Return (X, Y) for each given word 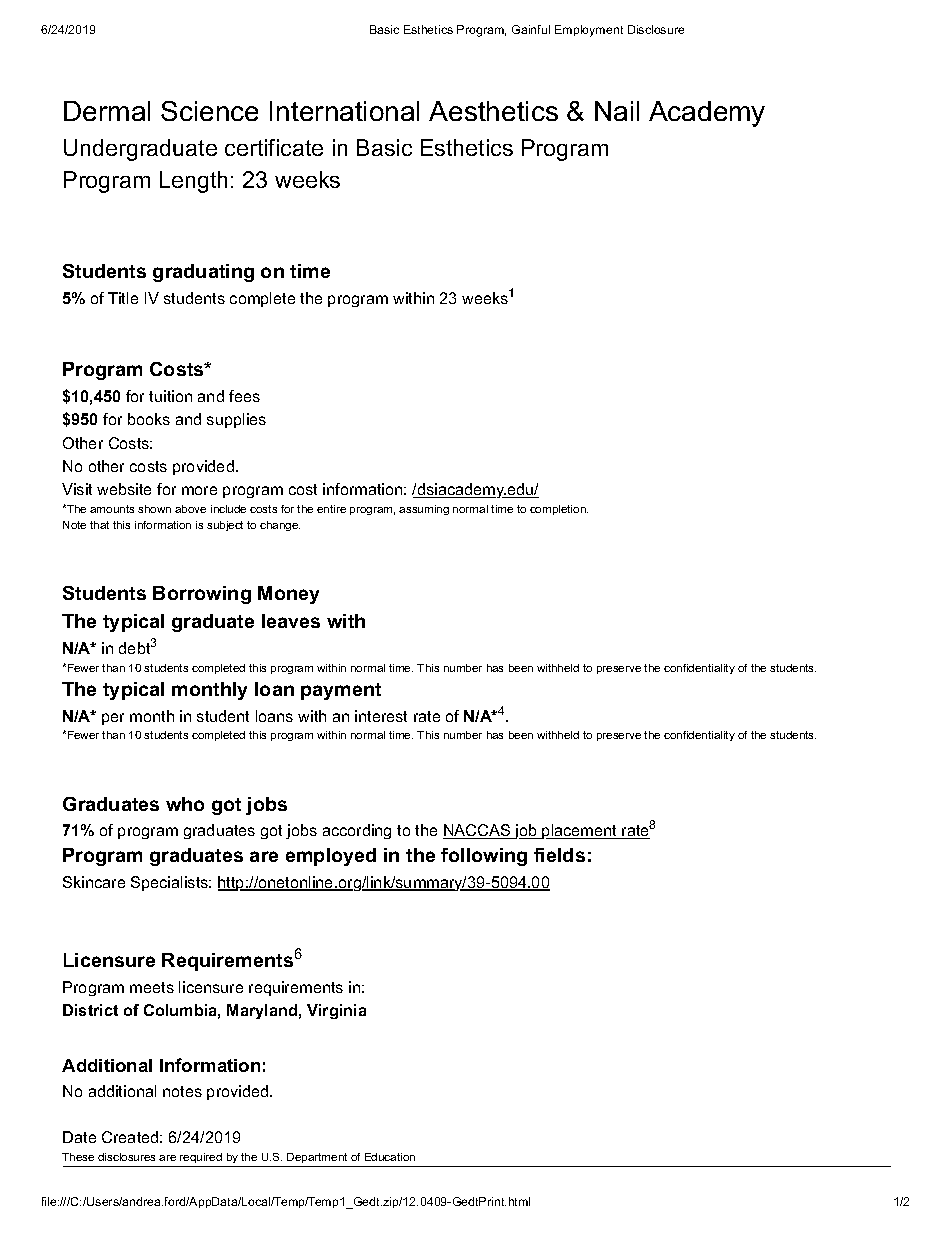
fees (244, 396)
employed (331, 857)
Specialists (171, 883)
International (344, 111)
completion (559, 510)
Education (390, 1157)
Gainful (531, 29)
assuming (424, 510)
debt (134, 648)
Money (288, 595)
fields (559, 855)
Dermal (107, 111)
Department (317, 1158)
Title (123, 298)
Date (79, 1137)
